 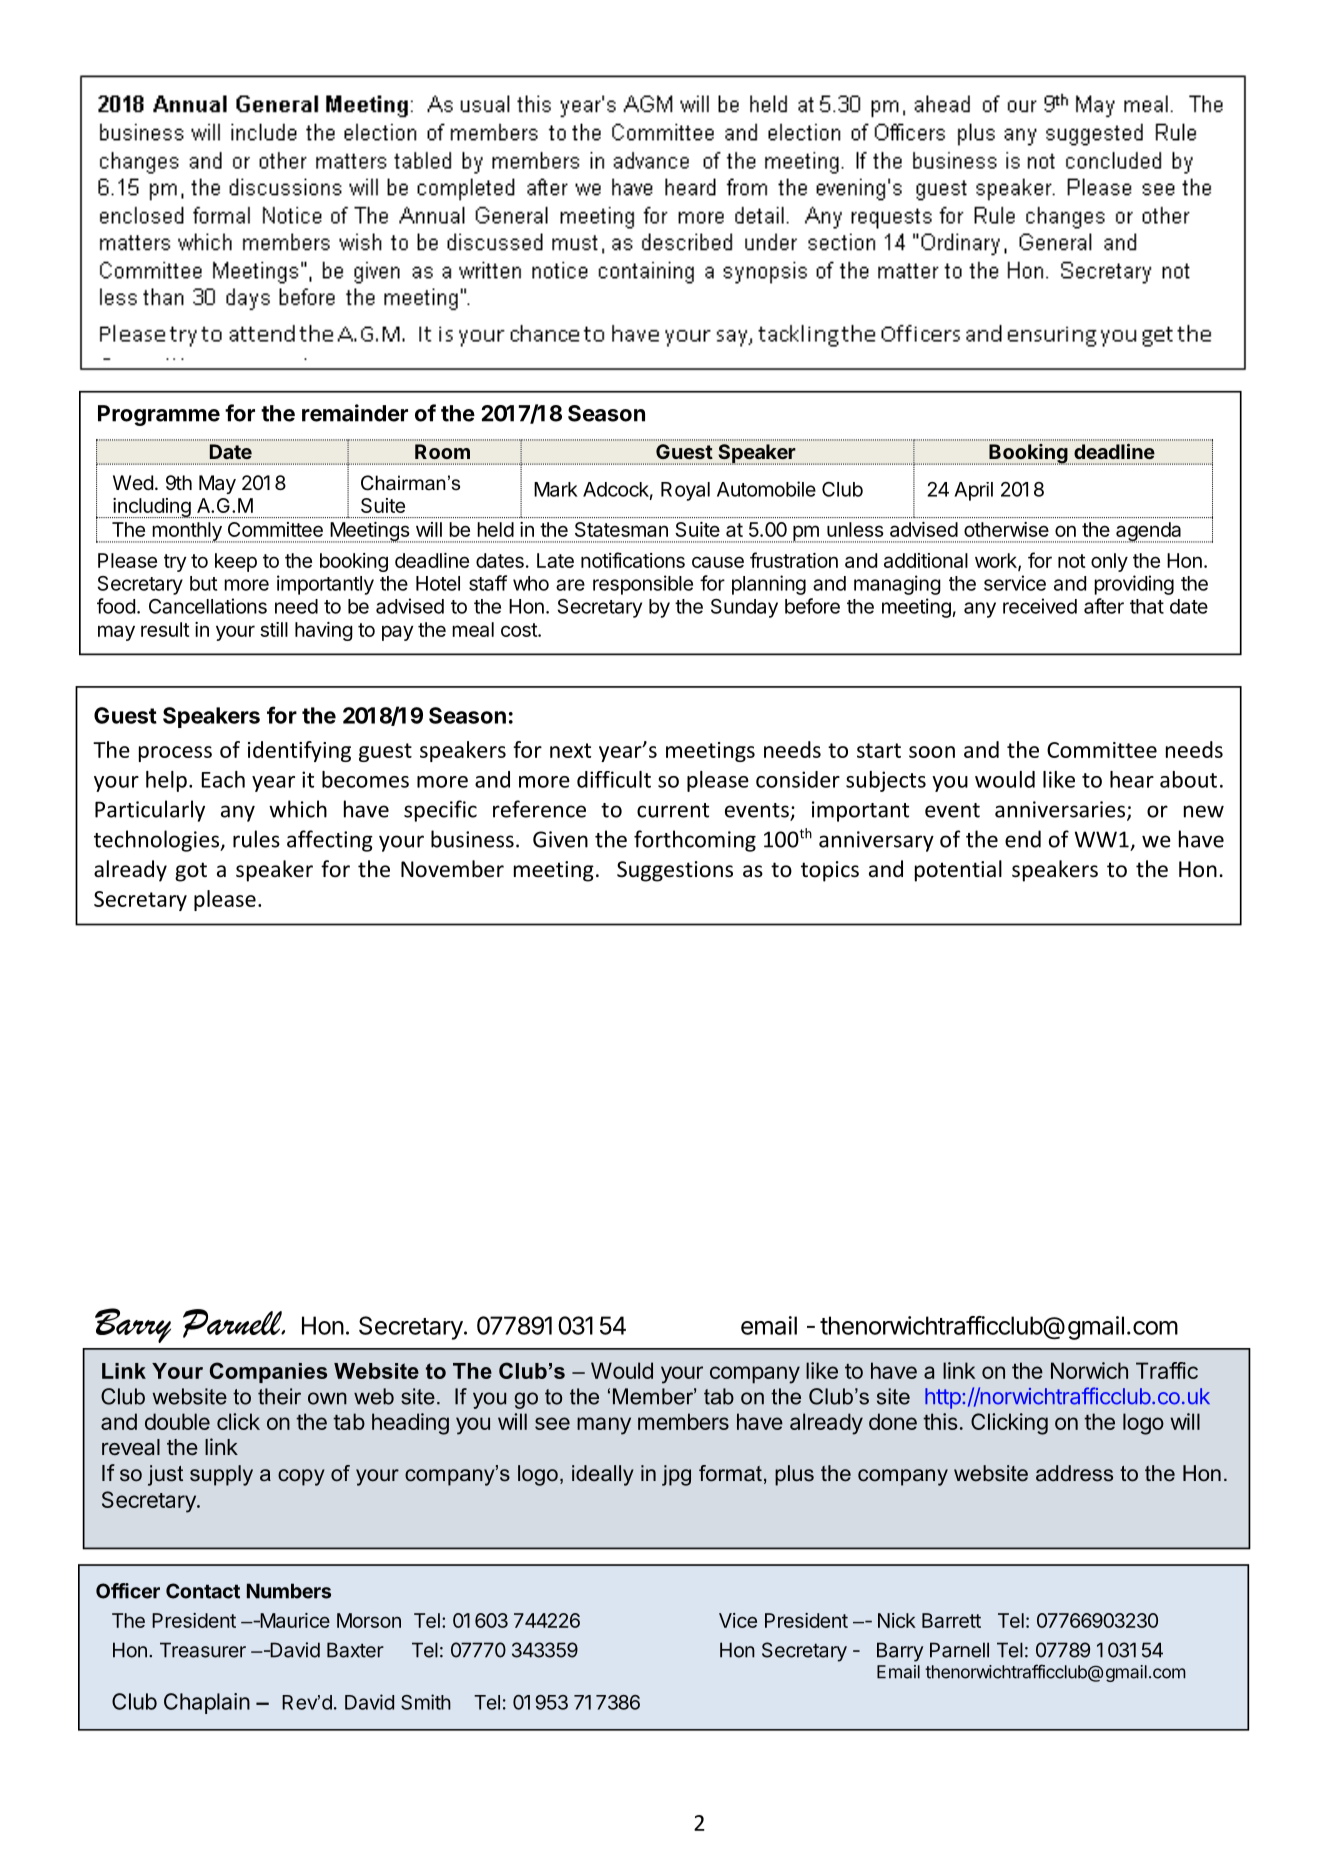 What do you see at coordinates (614, 779) in the page?
I see `difficult` at bounding box center [614, 779].
